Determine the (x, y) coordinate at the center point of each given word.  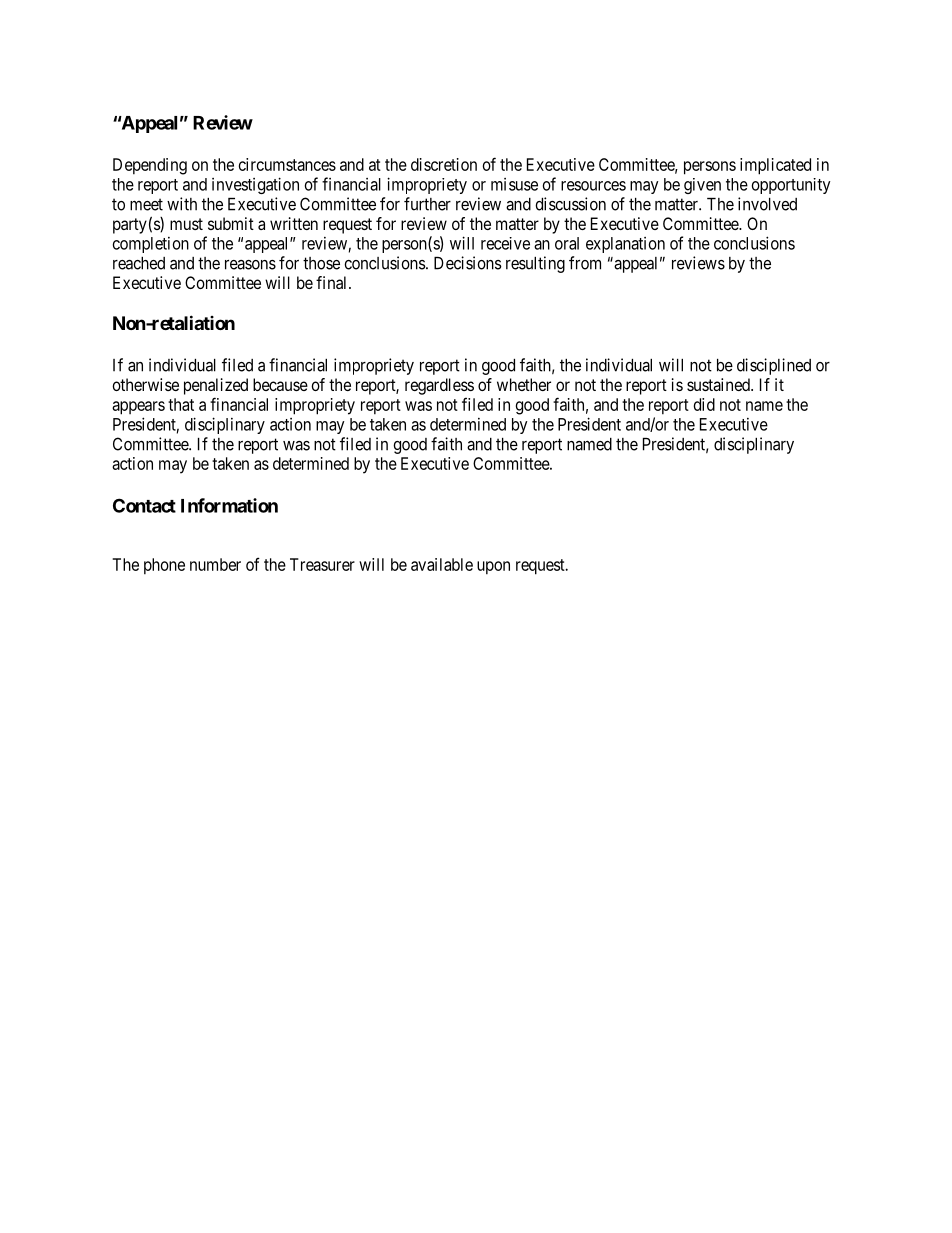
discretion (444, 164)
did (704, 404)
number (215, 564)
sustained (719, 384)
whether (524, 384)
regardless (439, 386)
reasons (250, 265)
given (702, 186)
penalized (216, 386)
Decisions (468, 263)
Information (229, 505)
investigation (255, 185)
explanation (625, 245)
